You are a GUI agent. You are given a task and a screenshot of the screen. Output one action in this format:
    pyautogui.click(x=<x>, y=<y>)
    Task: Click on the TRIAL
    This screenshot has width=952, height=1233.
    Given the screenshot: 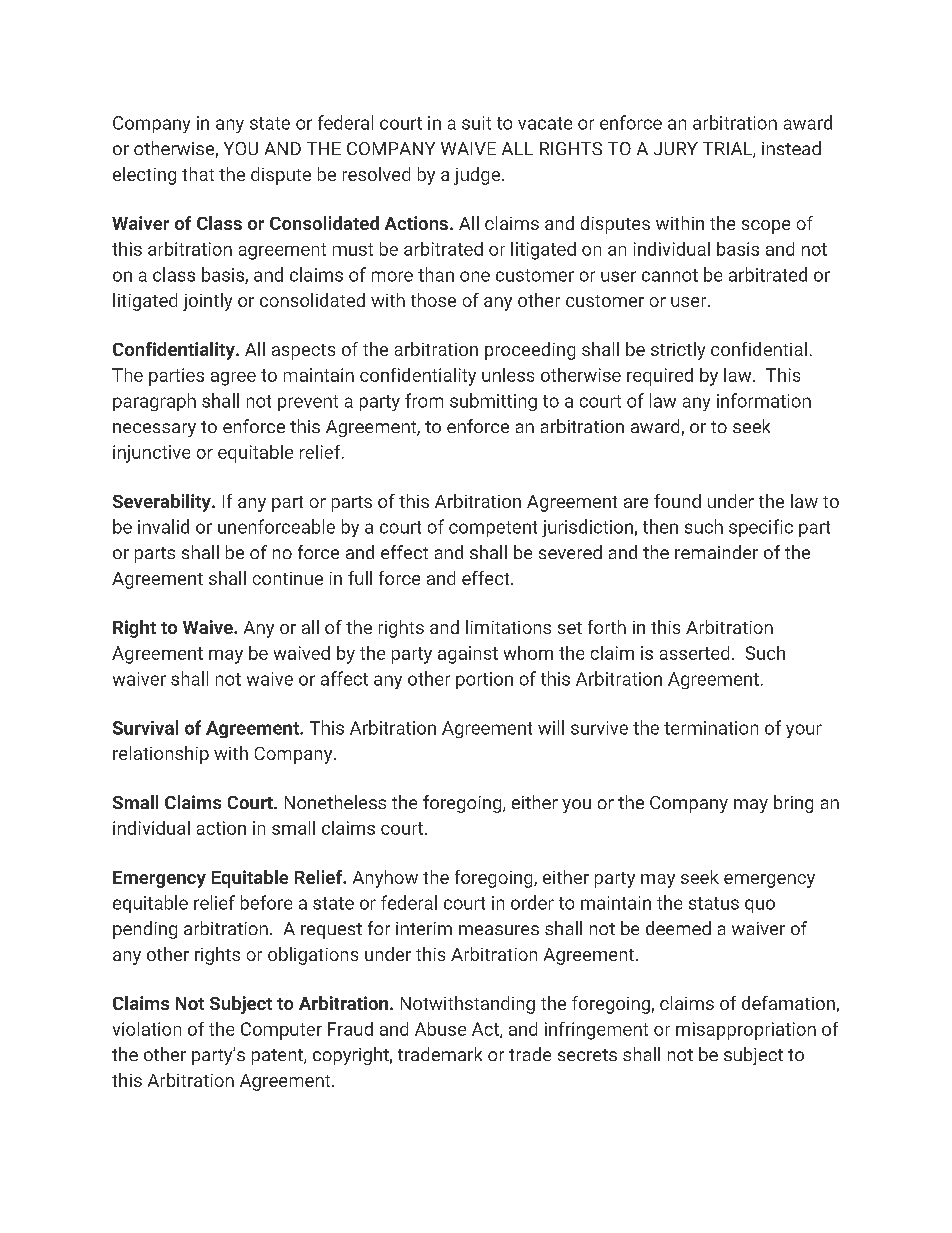 What is the action you would take?
    pyautogui.click(x=728, y=150)
